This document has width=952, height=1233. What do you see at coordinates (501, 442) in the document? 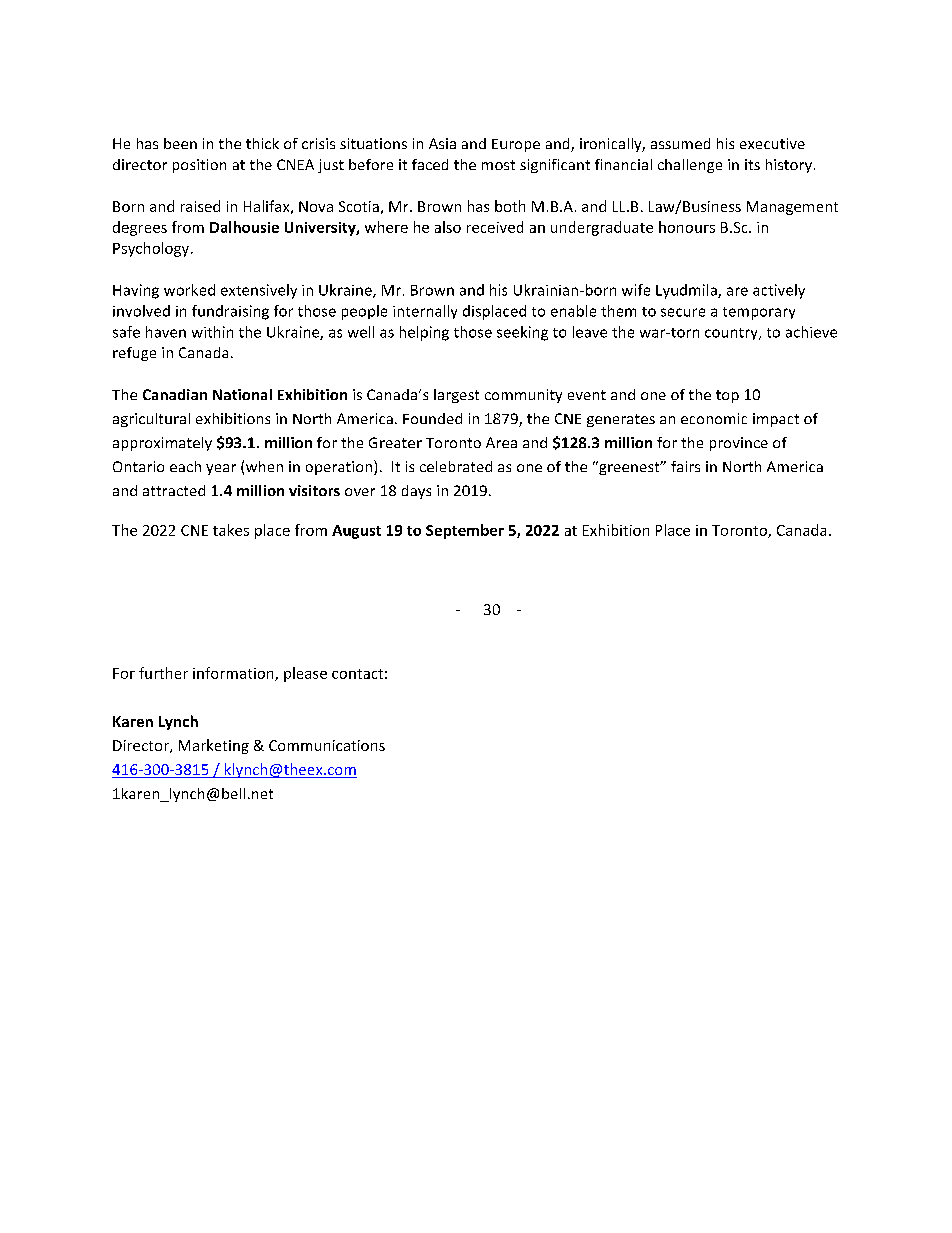
I see `Area` at bounding box center [501, 442].
